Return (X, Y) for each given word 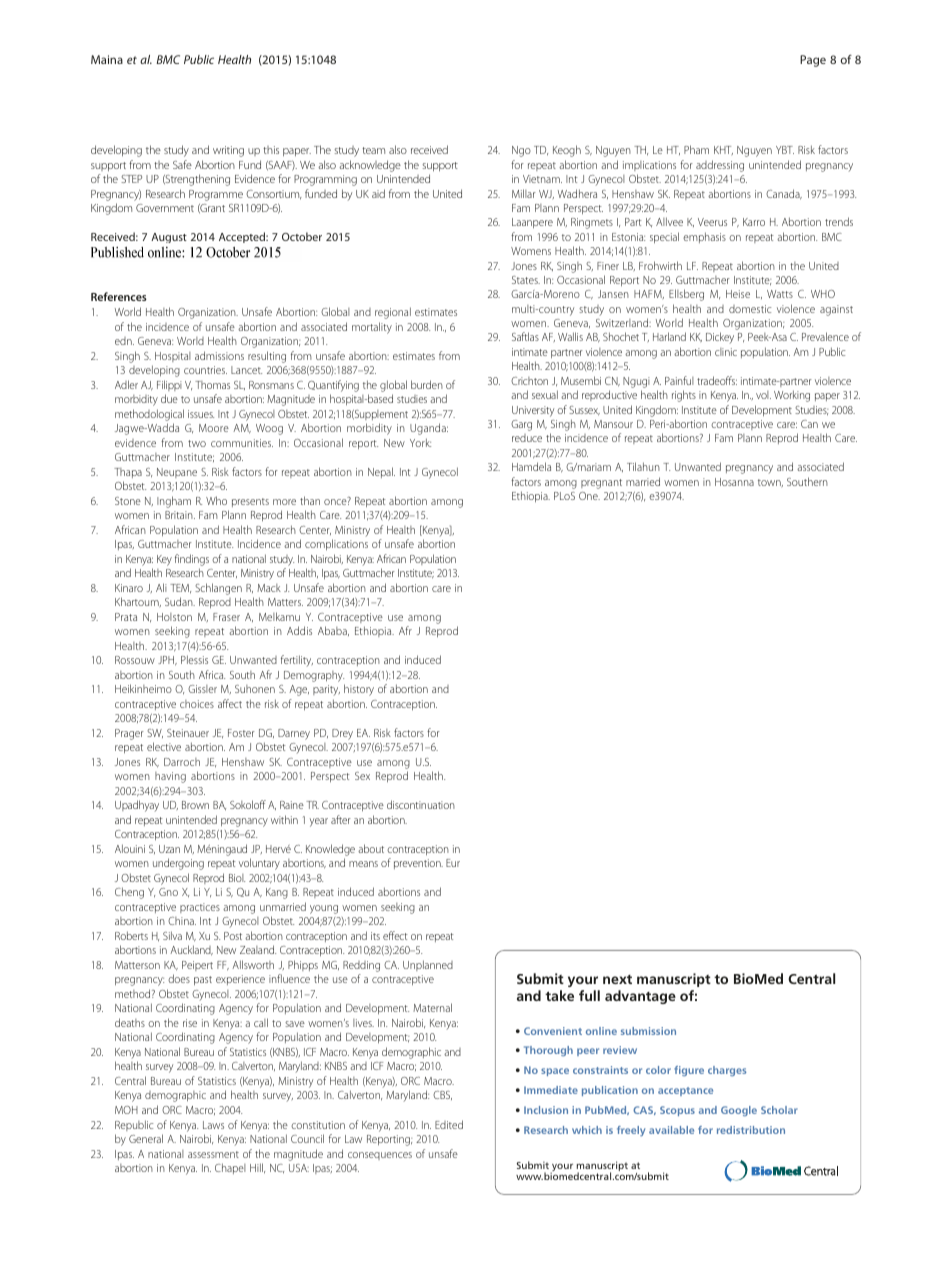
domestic (750, 309)
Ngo (521, 151)
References (119, 296)
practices (200, 908)
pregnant (601, 484)
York (420, 442)
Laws (213, 1125)
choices (197, 704)
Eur (453, 863)
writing (228, 151)
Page (813, 61)
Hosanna (734, 482)
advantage (640, 997)
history (359, 690)
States (526, 280)
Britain (180, 515)
